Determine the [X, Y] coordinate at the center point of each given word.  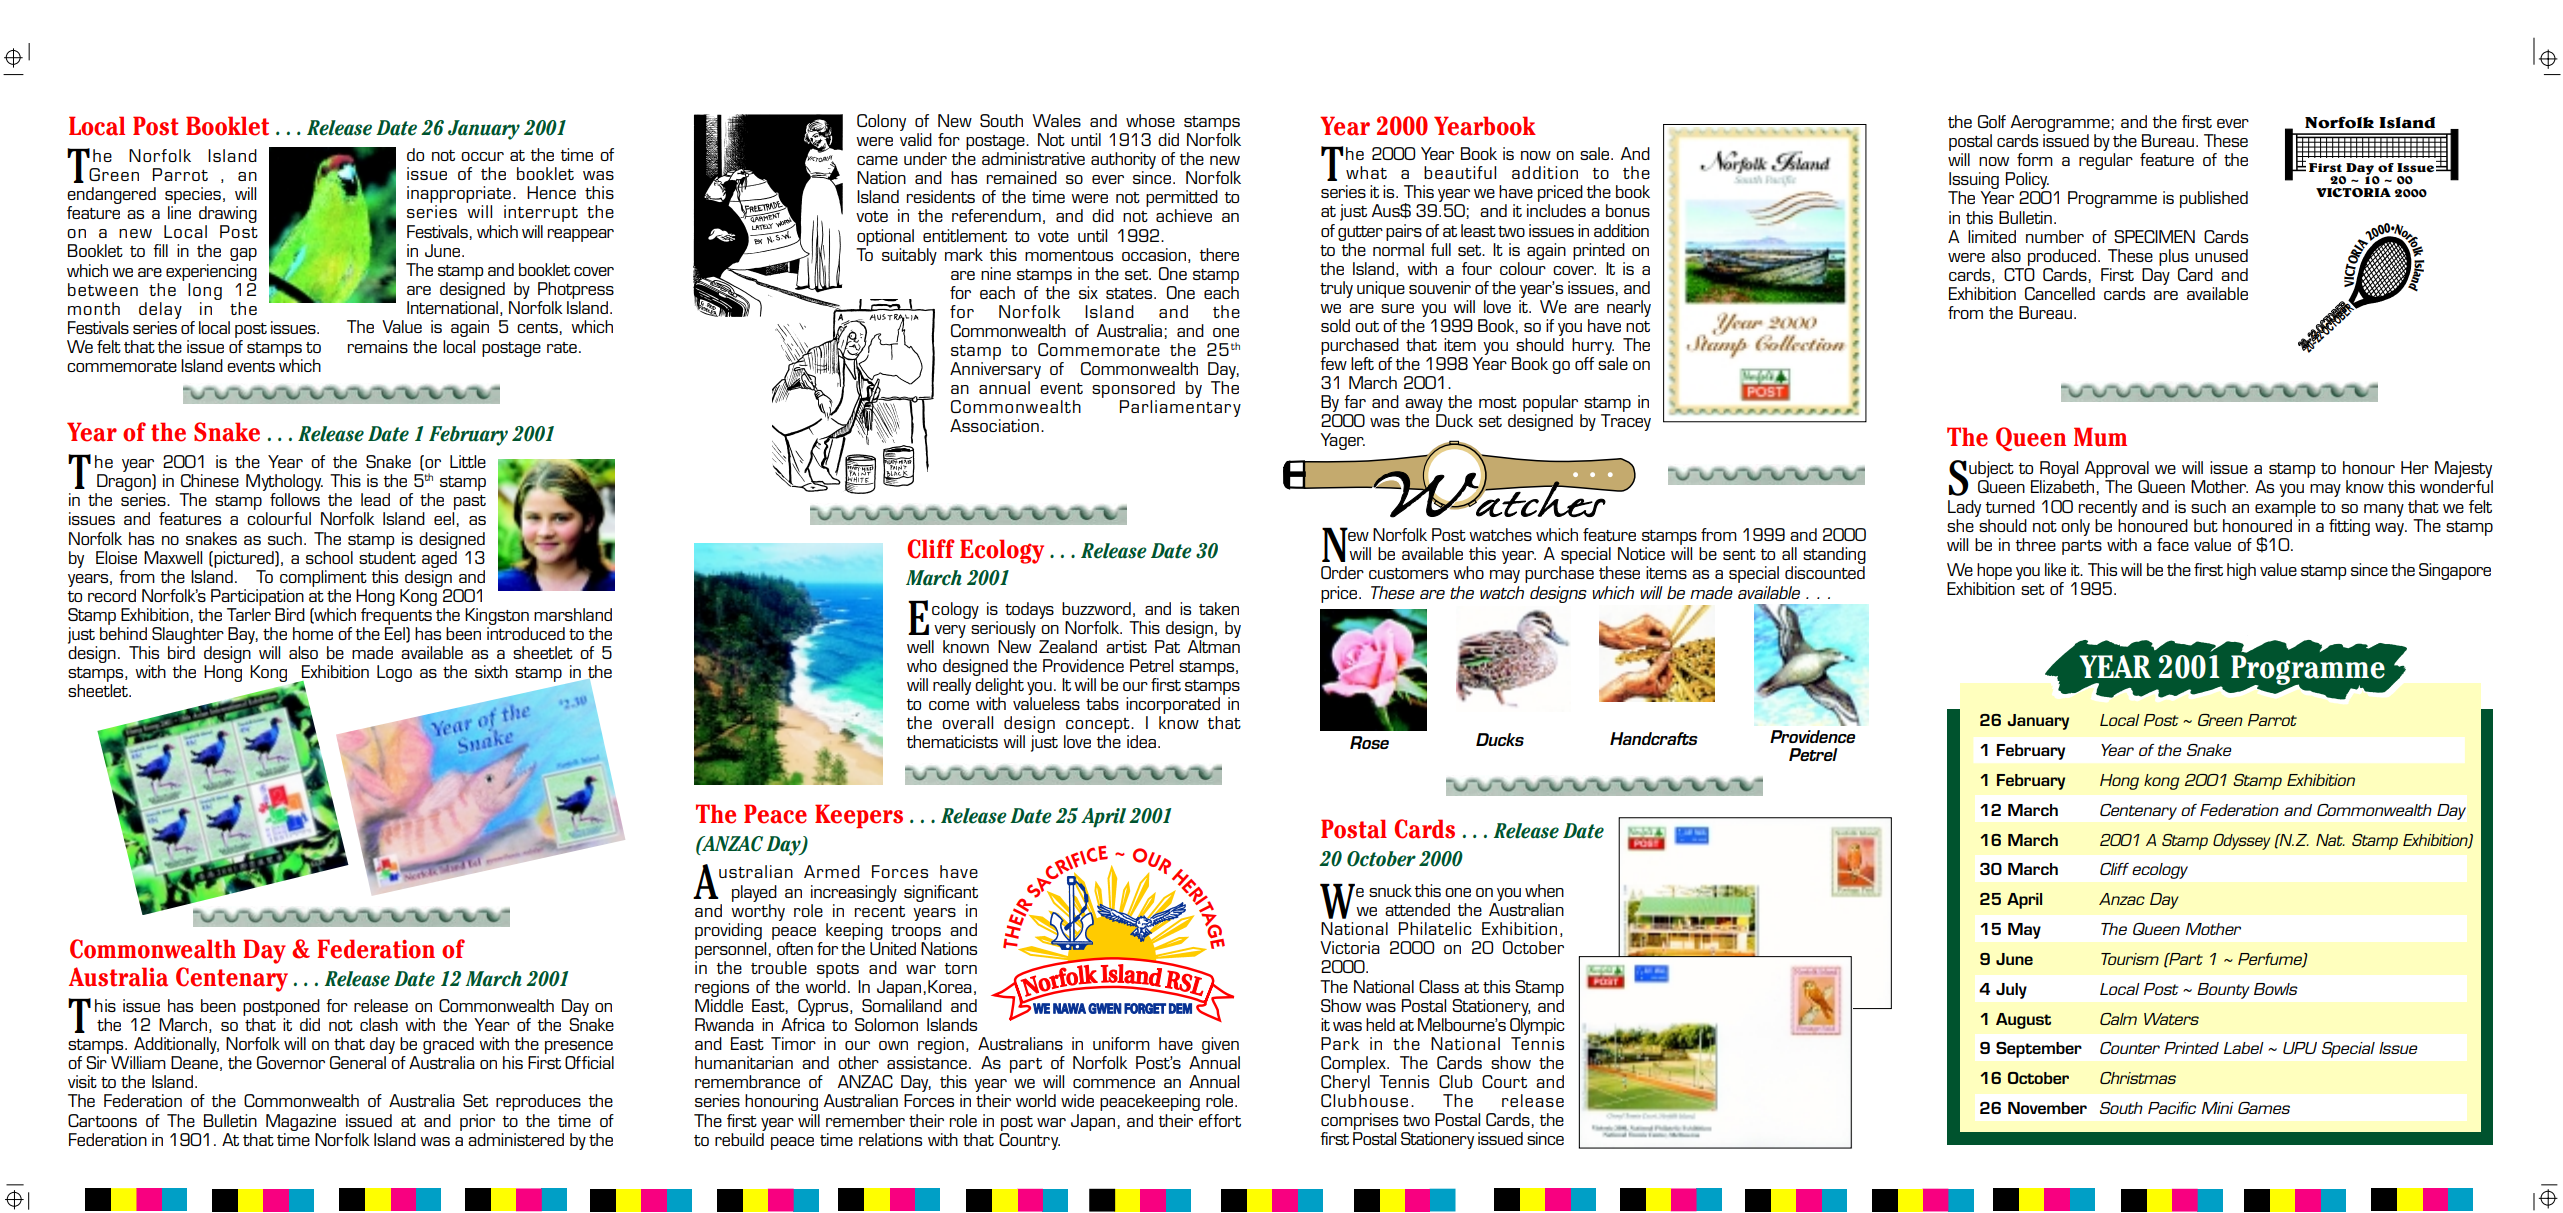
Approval [2116, 471]
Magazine [301, 1122]
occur [482, 156]
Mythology [284, 484]
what [1366, 172]
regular [2106, 161]
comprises [1359, 1121]
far [1355, 401]
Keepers [859, 816]
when [1544, 890]
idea [1143, 741]
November [2047, 1108]
